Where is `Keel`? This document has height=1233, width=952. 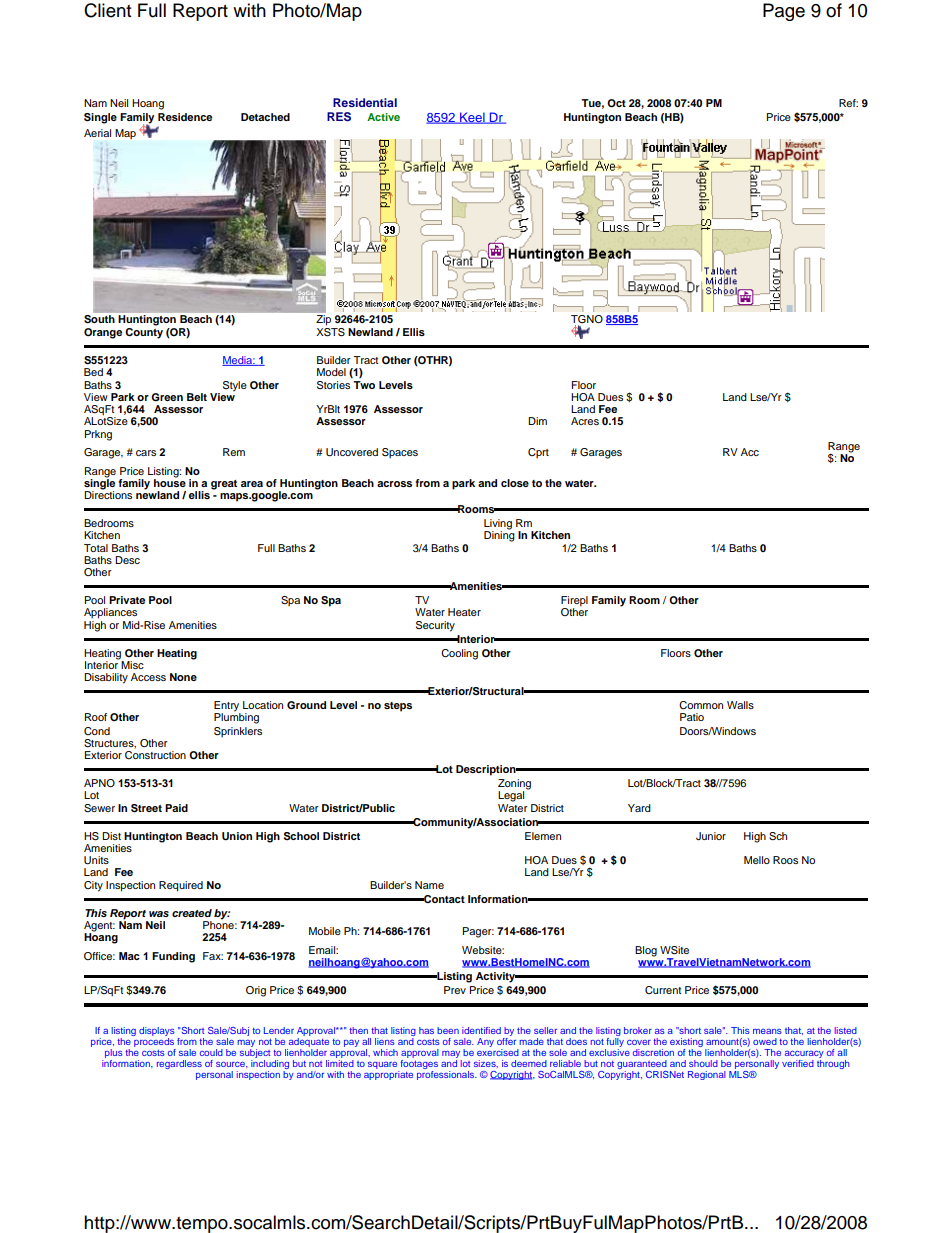 Keel is located at coordinates (472, 118).
